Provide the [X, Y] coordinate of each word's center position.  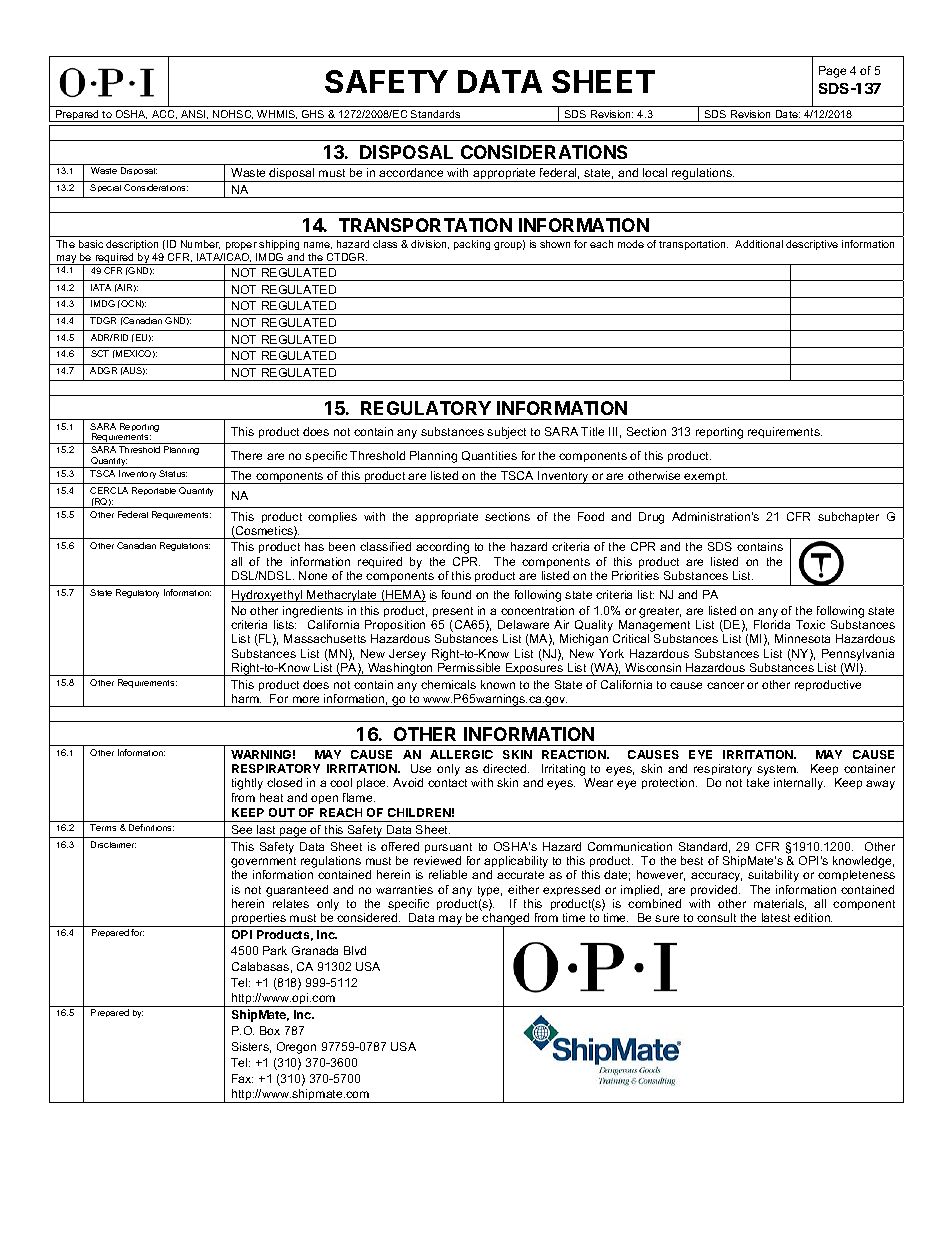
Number [200, 244]
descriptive [812, 245]
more [306, 699]
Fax [242, 1078]
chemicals [448, 684]
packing [472, 245]
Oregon [296, 1048]
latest [776, 917]
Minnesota [802, 638]
